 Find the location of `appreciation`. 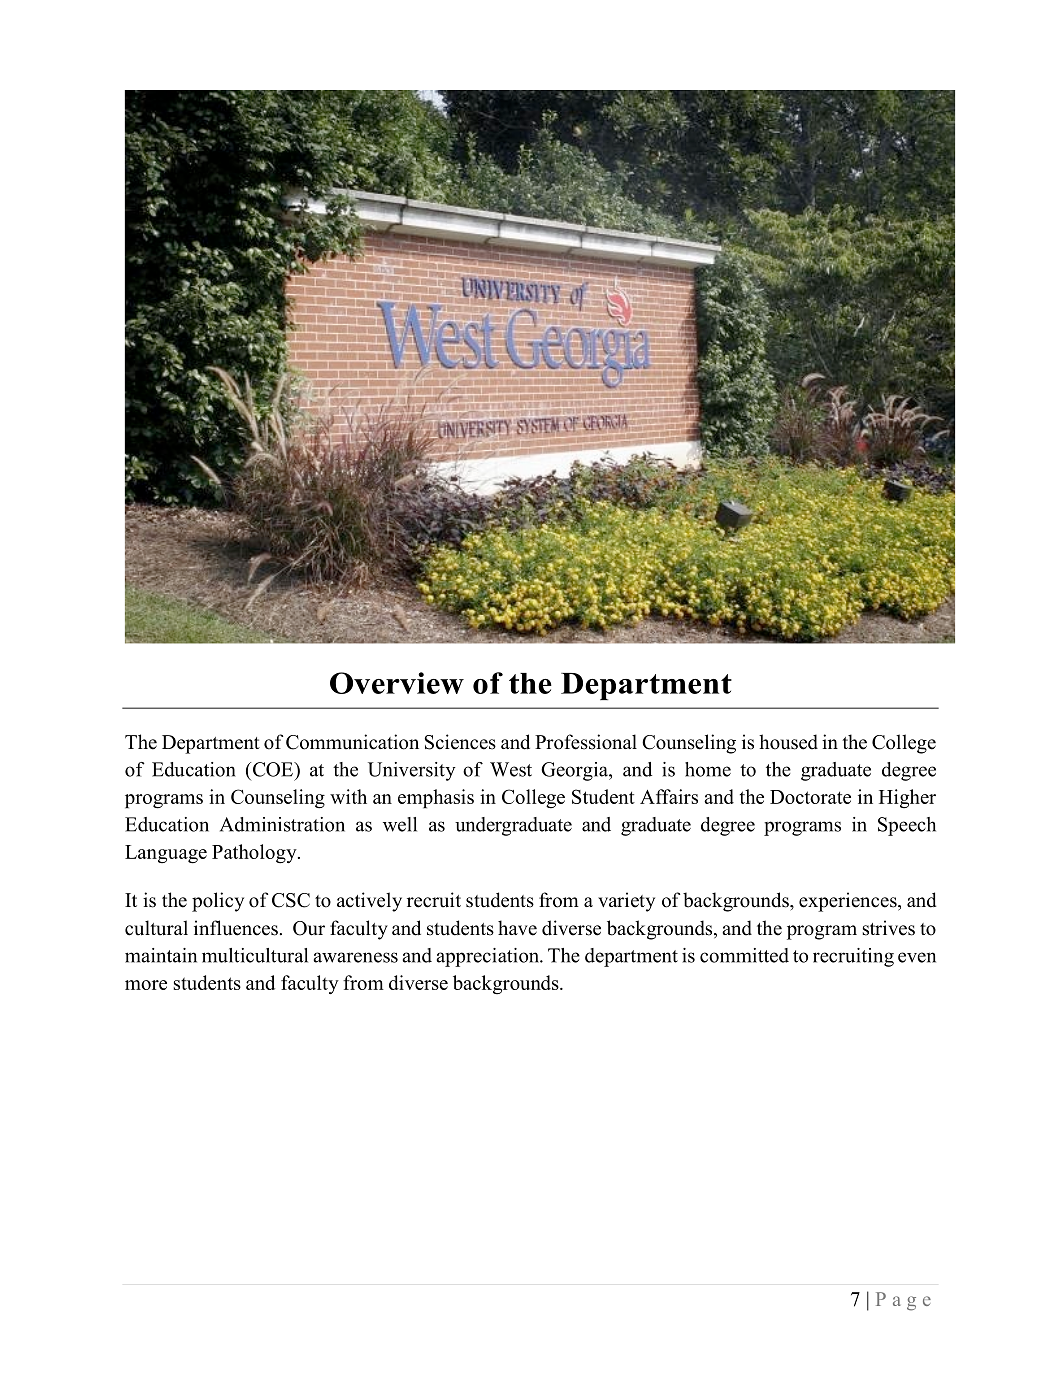

appreciation is located at coordinates (489, 957).
